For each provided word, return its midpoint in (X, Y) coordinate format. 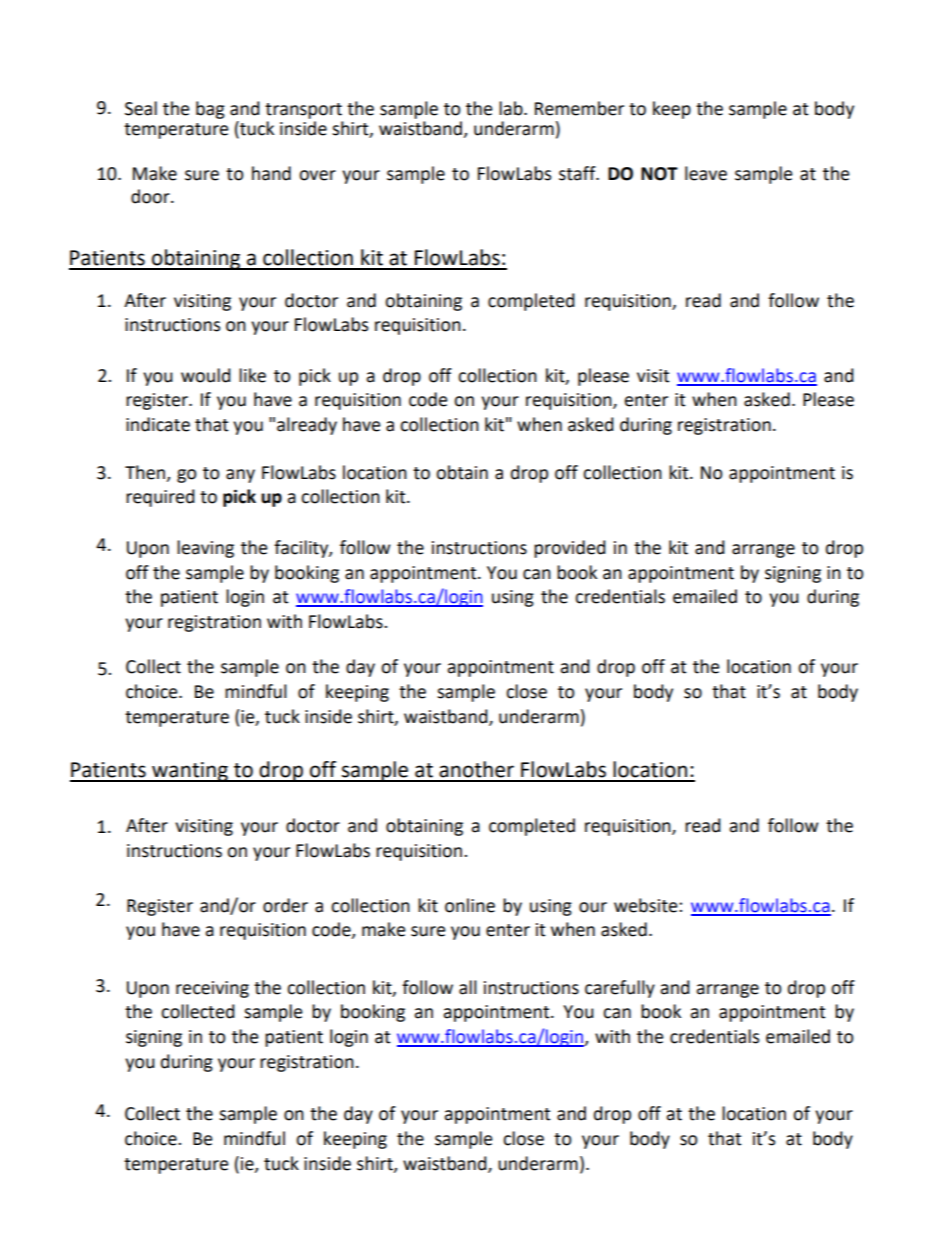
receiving (212, 989)
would (206, 375)
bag (210, 110)
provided (570, 549)
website (647, 905)
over (317, 175)
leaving (205, 549)
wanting (190, 772)
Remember (579, 108)
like (252, 375)
